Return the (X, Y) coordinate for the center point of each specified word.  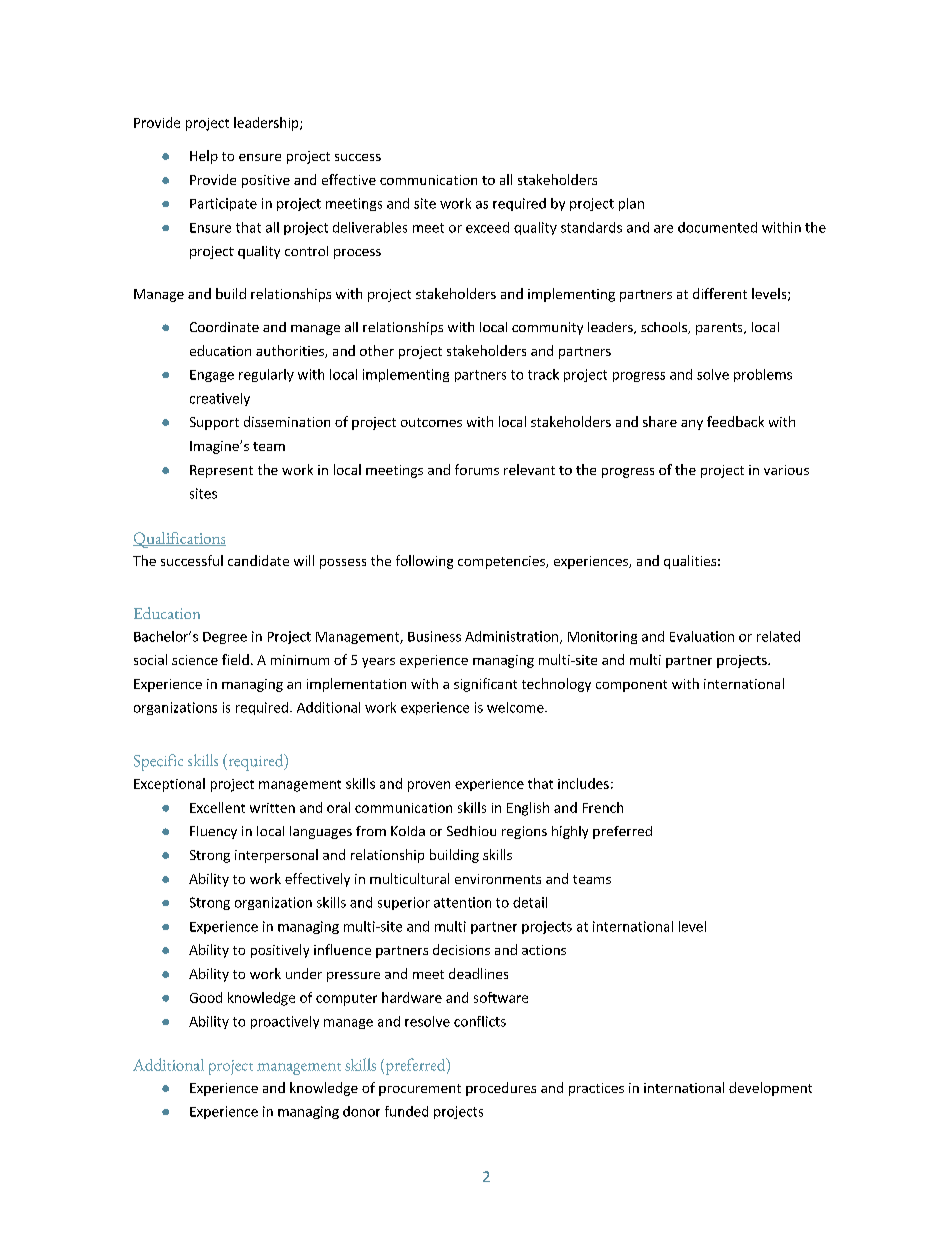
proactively (285, 1022)
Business (434, 636)
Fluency (213, 832)
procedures (501, 1089)
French (603, 807)
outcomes (431, 422)
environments (498, 879)
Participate (223, 204)
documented (717, 227)
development (770, 1089)
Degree (225, 638)
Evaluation (702, 636)
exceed (487, 227)
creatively (220, 399)
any (692, 425)
